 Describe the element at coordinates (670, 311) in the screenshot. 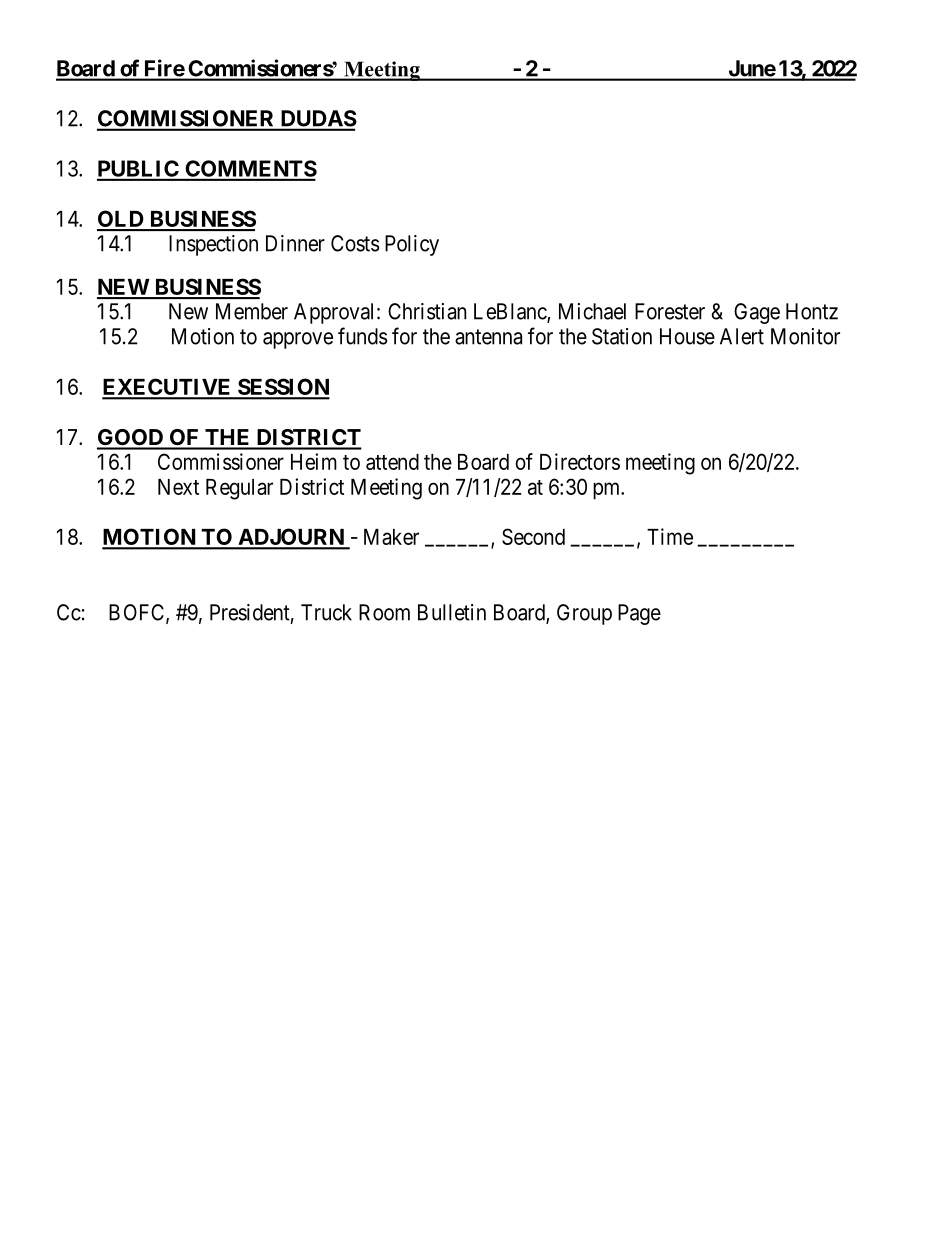

I see `Forester` at that location.
